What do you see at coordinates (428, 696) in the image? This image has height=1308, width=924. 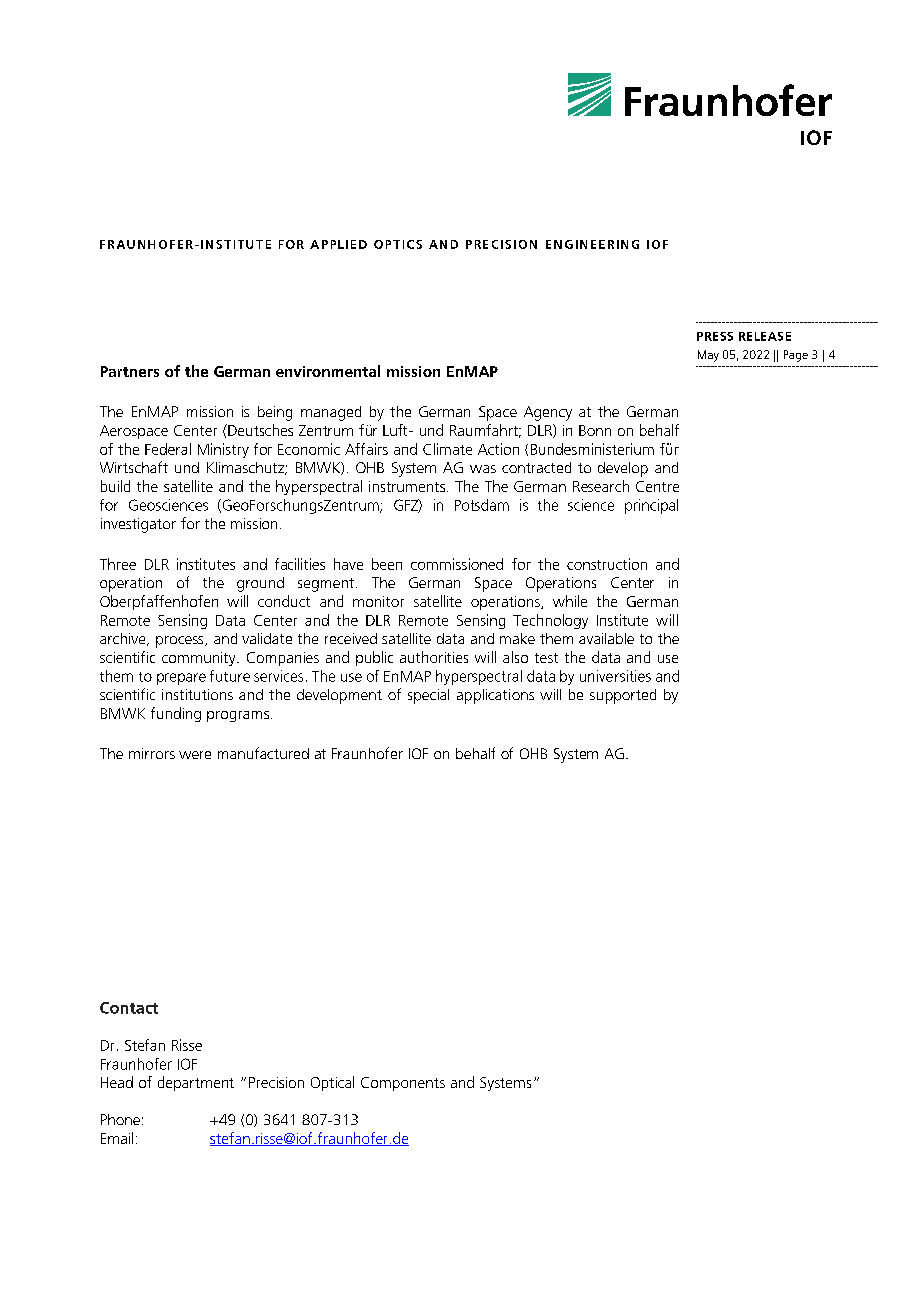 I see `special` at bounding box center [428, 696].
